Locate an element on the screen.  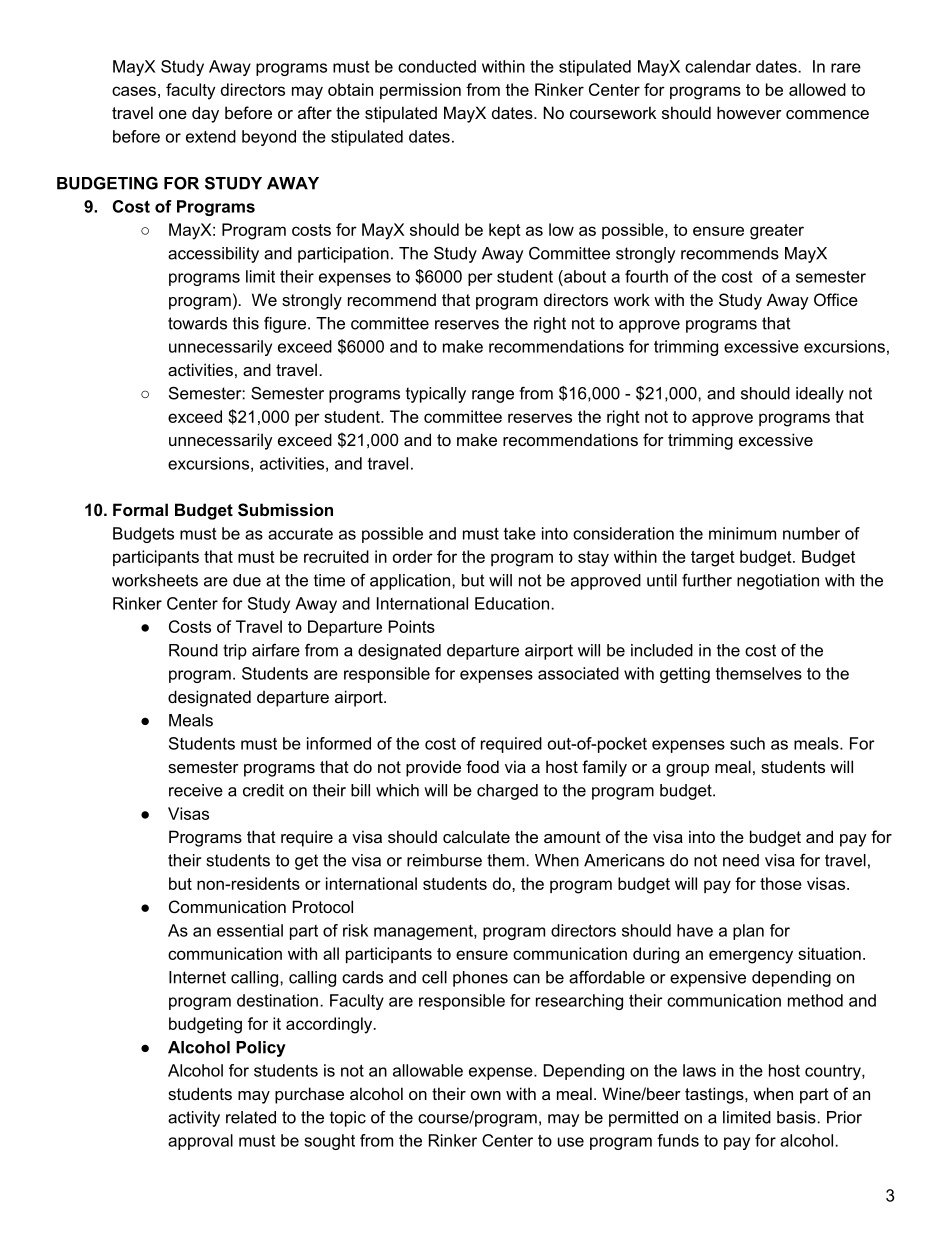
however is located at coordinates (749, 112).
